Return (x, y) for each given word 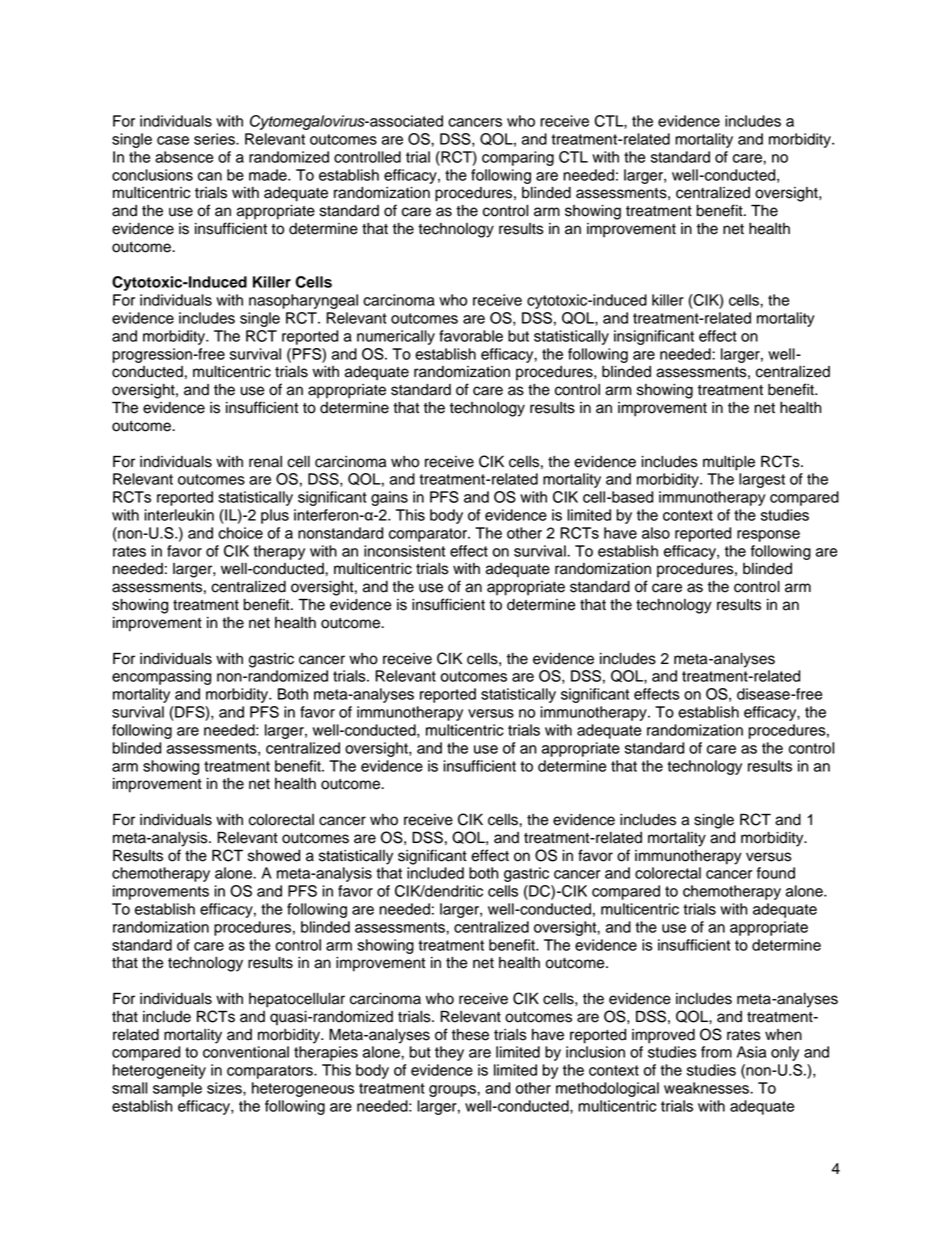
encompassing (161, 677)
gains (389, 498)
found (776, 873)
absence (184, 157)
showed (274, 856)
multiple (729, 463)
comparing (518, 158)
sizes (225, 1088)
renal (265, 462)
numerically (396, 337)
